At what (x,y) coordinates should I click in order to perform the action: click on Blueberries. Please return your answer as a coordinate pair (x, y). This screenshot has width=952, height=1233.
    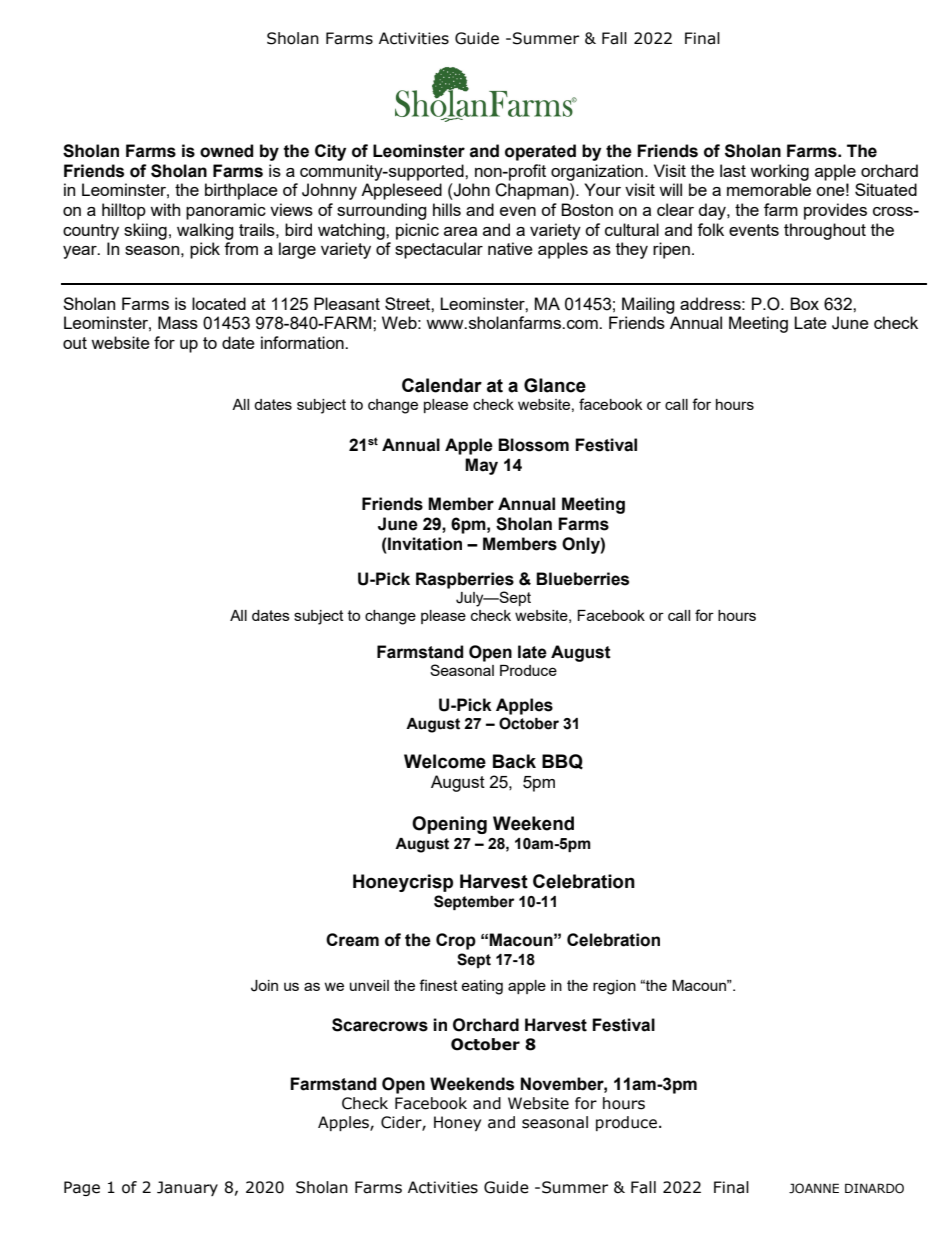
    Looking at the image, I should click on (582, 579).
